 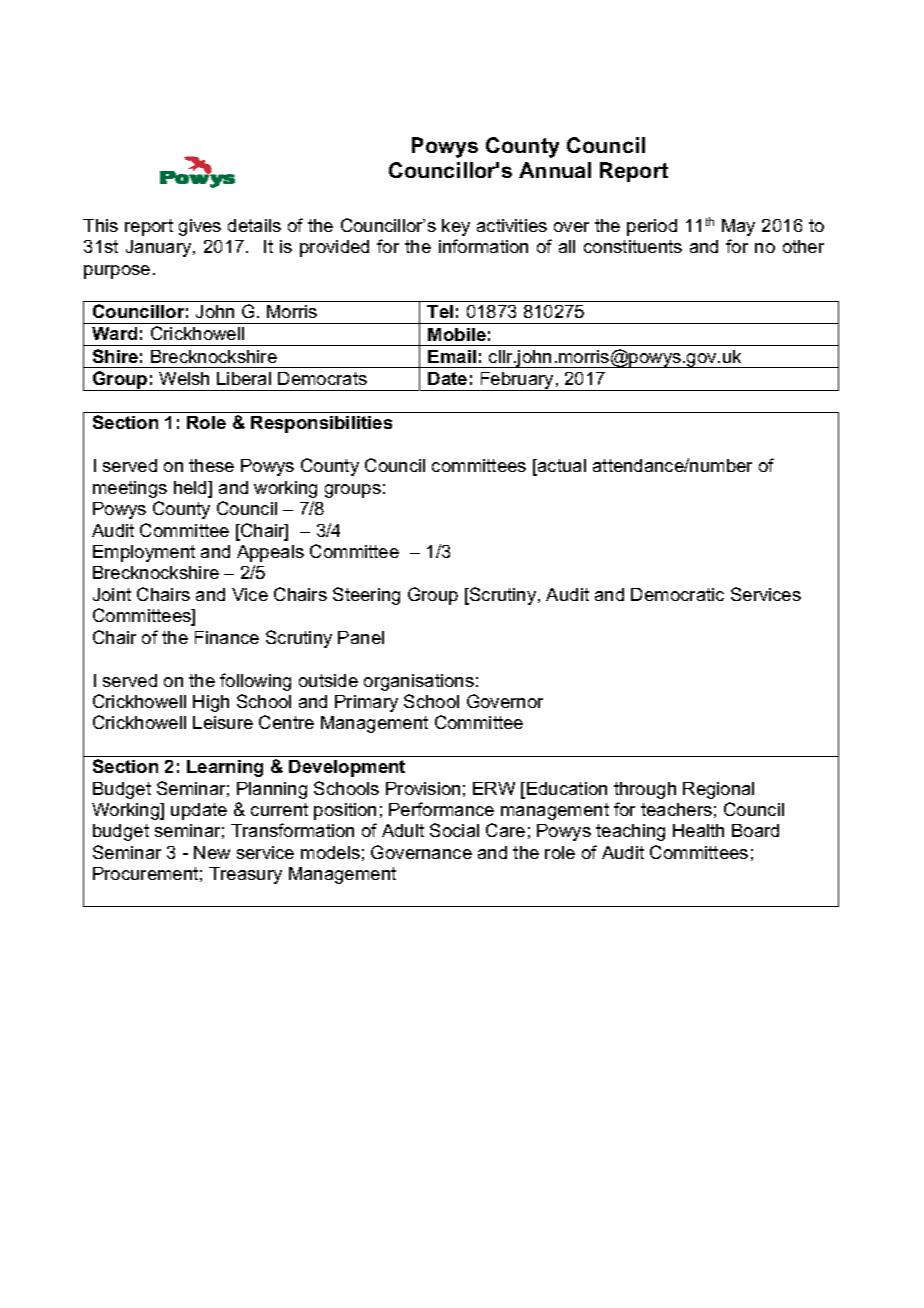 What do you see at coordinates (738, 227) in the document?
I see `May` at bounding box center [738, 227].
